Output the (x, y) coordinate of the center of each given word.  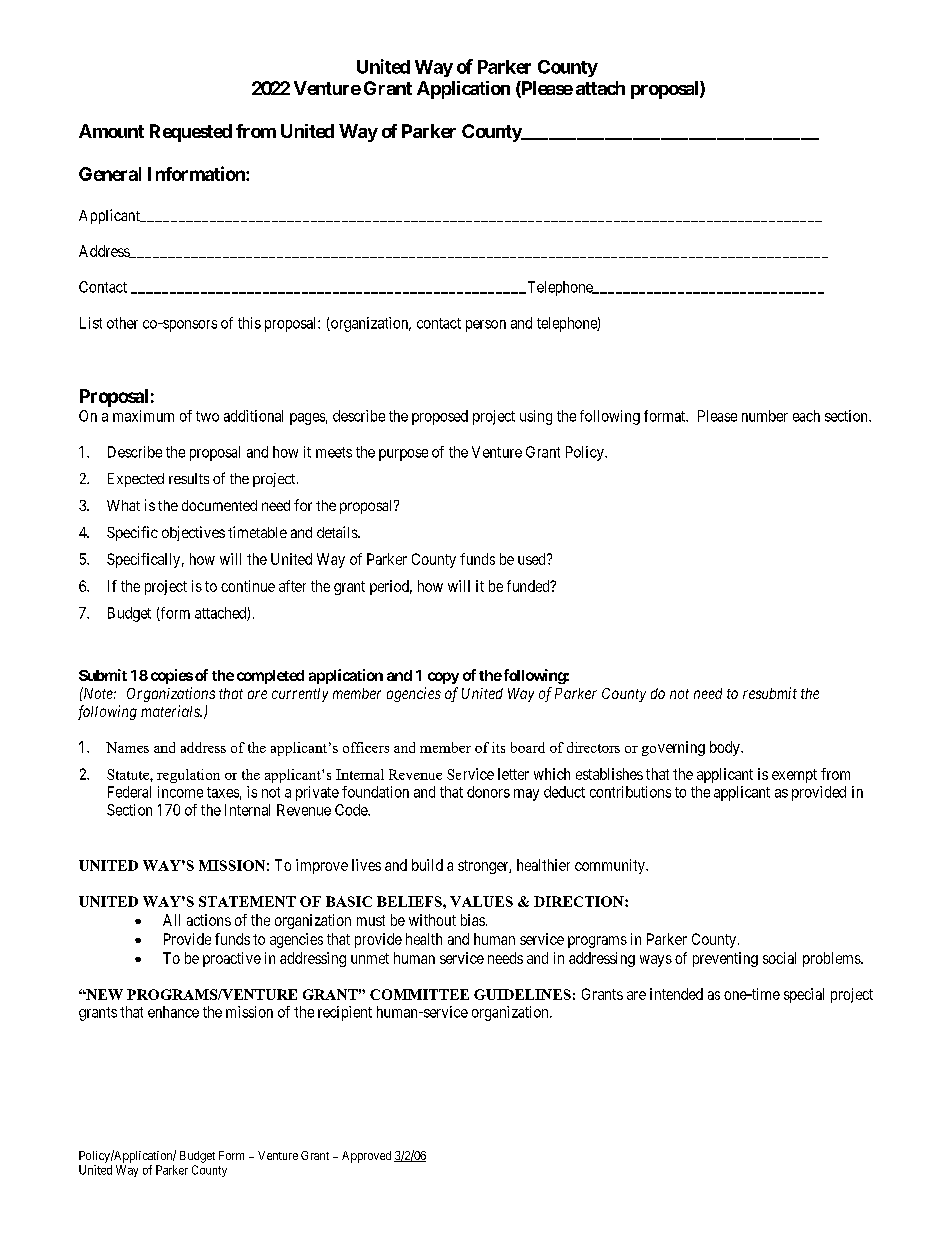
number (765, 416)
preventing (725, 959)
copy (443, 678)
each (806, 416)
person (486, 326)
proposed (440, 417)
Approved (366, 1157)
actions (209, 920)
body (726, 748)
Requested (191, 133)
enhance (173, 1012)
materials (171, 711)
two (207, 416)
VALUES (481, 901)
